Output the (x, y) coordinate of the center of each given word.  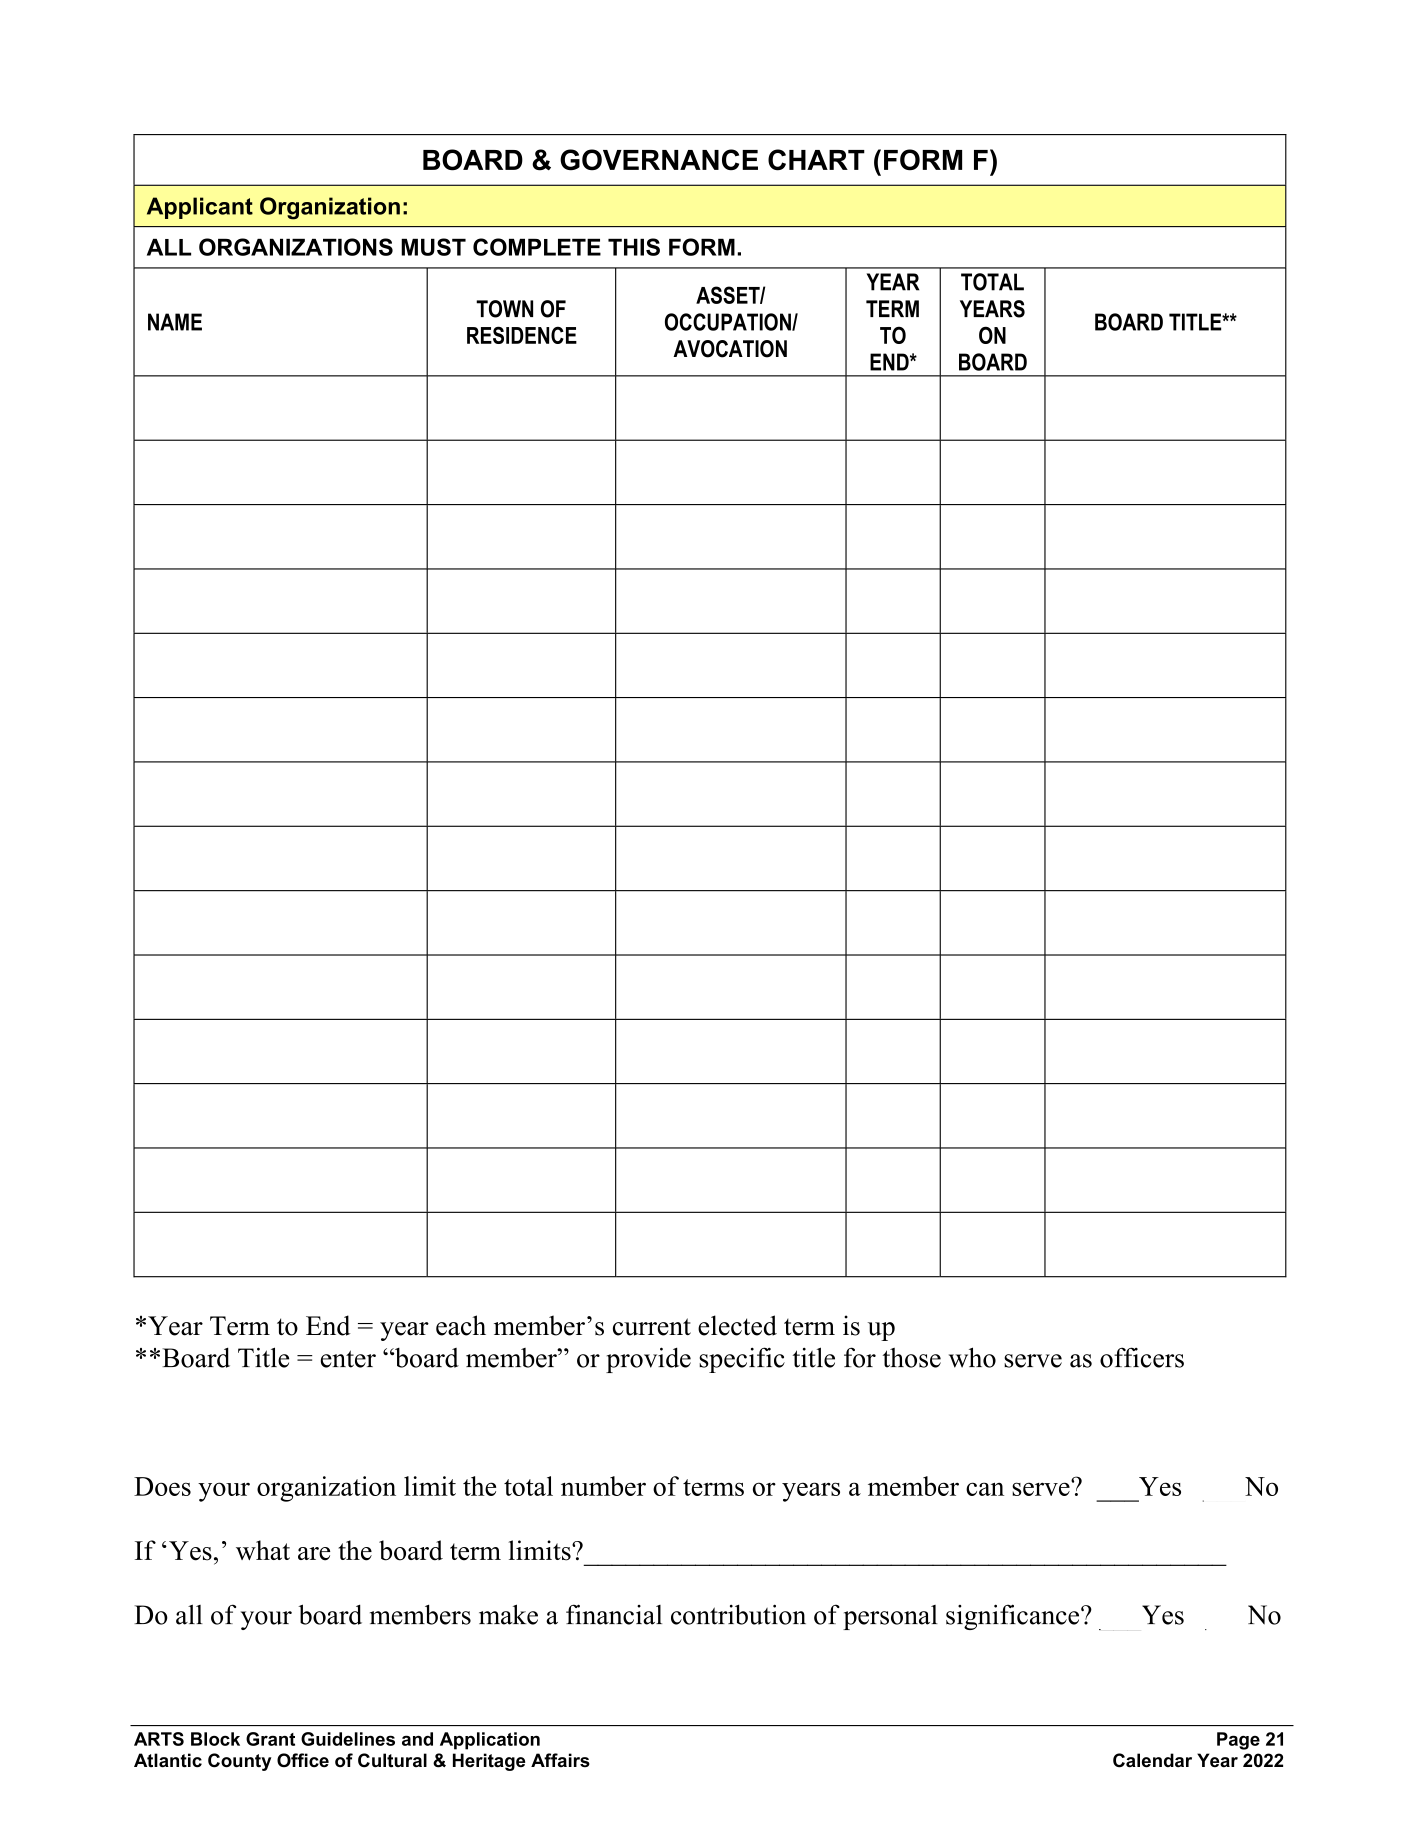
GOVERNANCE (659, 160)
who (972, 1357)
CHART (816, 160)
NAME (175, 322)
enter (348, 1359)
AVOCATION (730, 349)
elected (737, 1325)
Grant (270, 1739)
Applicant (200, 208)
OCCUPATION (729, 322)
